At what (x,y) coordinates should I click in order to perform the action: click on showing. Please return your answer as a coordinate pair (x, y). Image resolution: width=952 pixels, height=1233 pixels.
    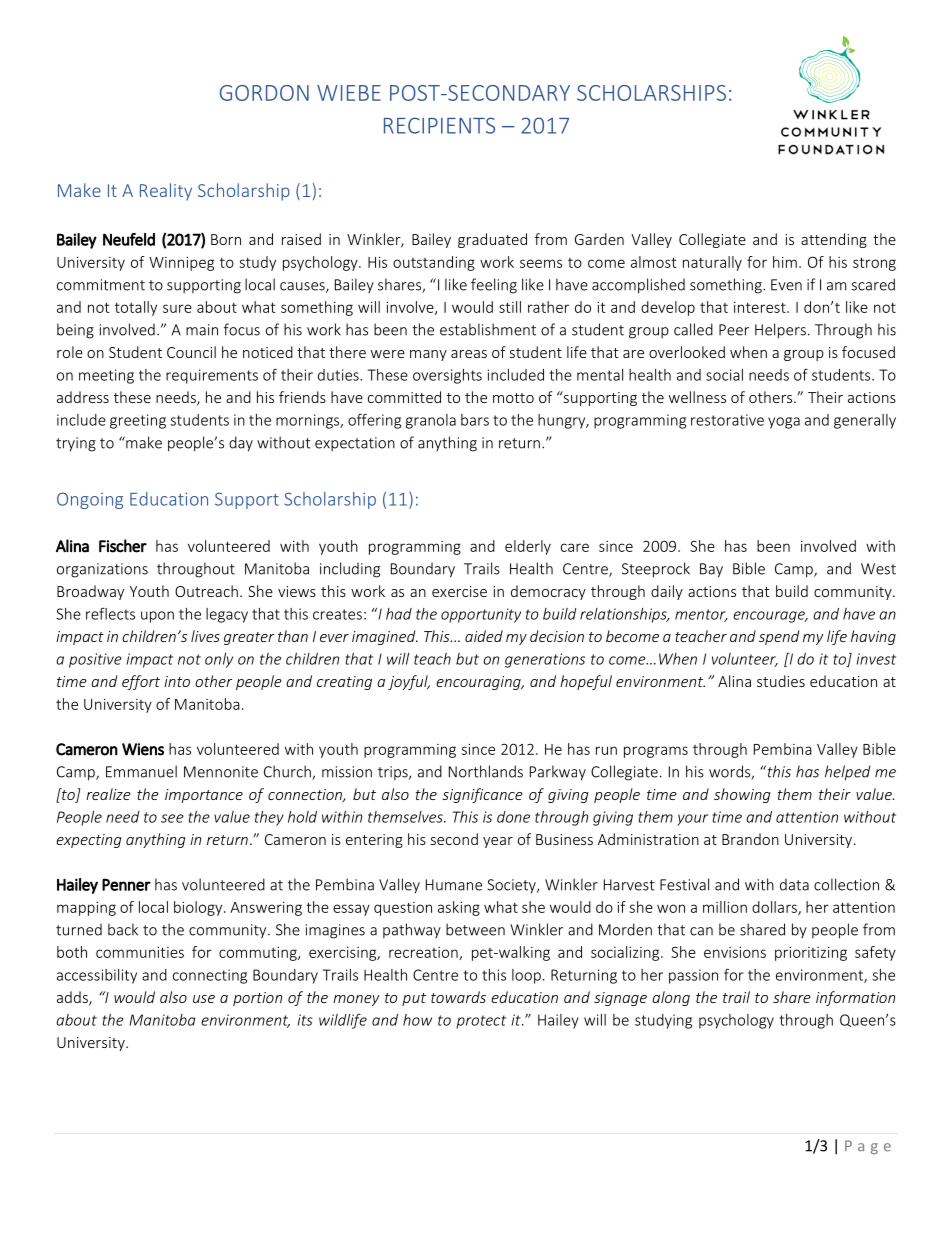
    Looking at the image, I should click on (742, 795).
